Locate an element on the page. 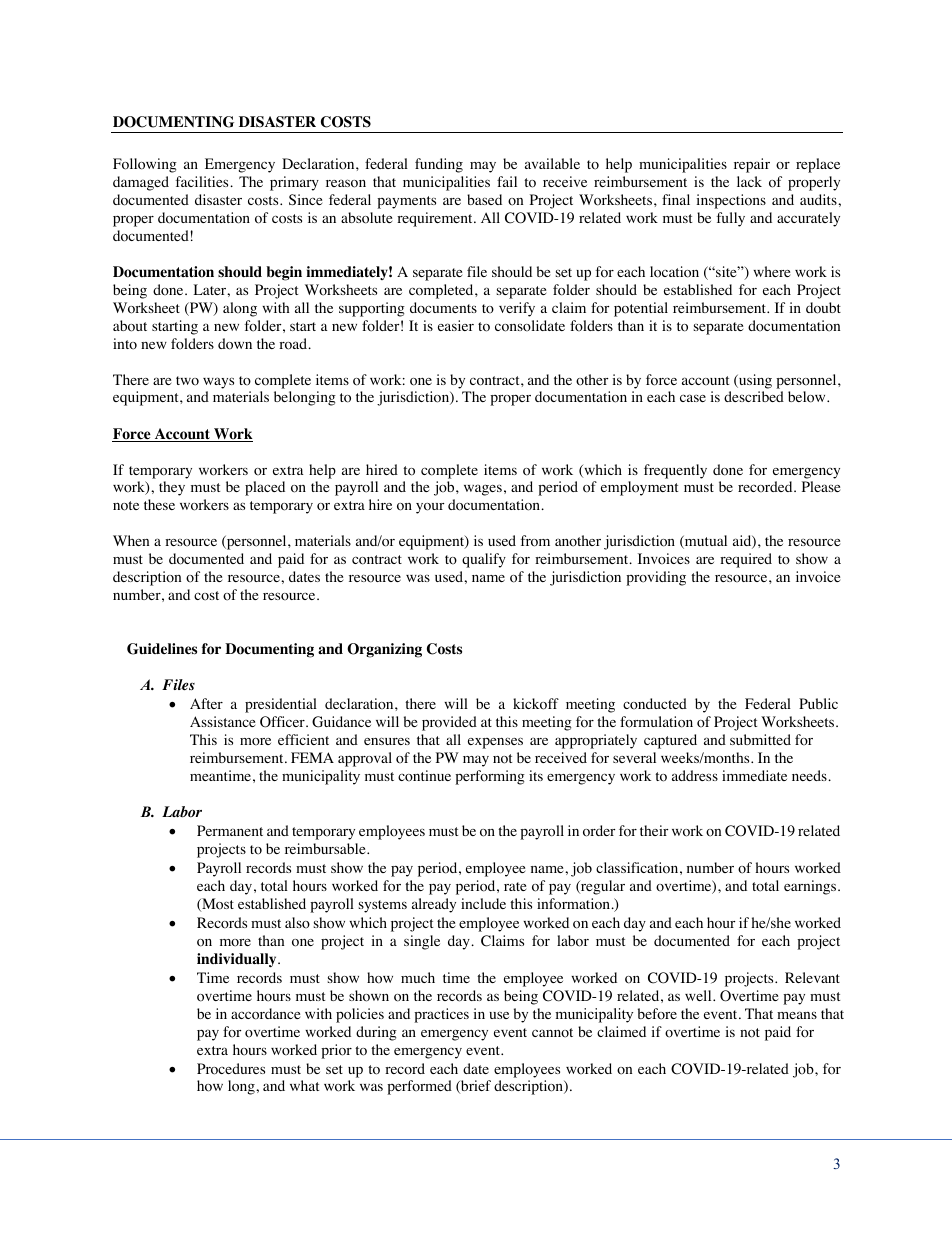 The width and height of the page is (952, 1233). required is located at coordinates (746, 560).
